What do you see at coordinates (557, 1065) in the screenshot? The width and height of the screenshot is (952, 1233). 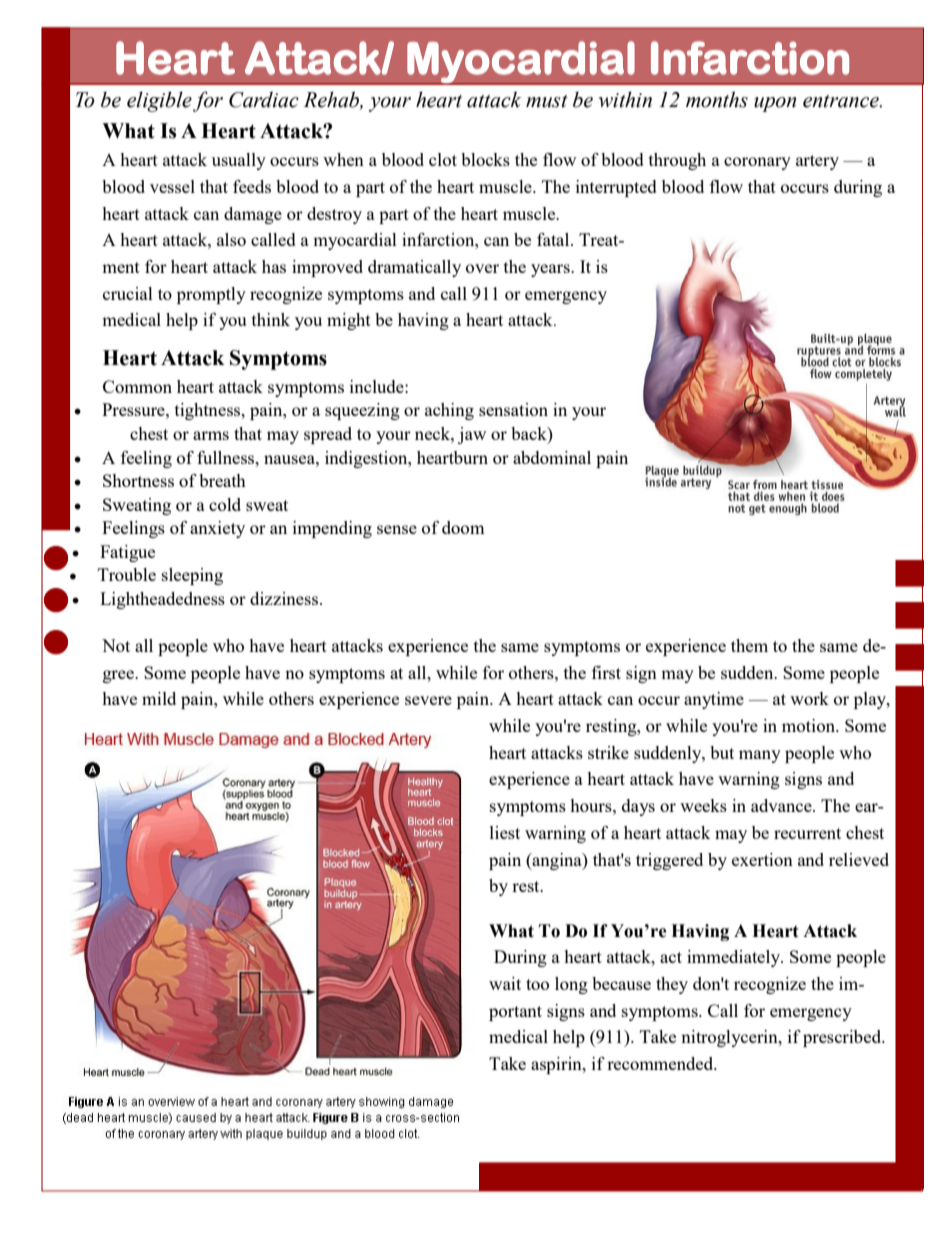 I see `aspirin` at bounding box center [557, 1065].
